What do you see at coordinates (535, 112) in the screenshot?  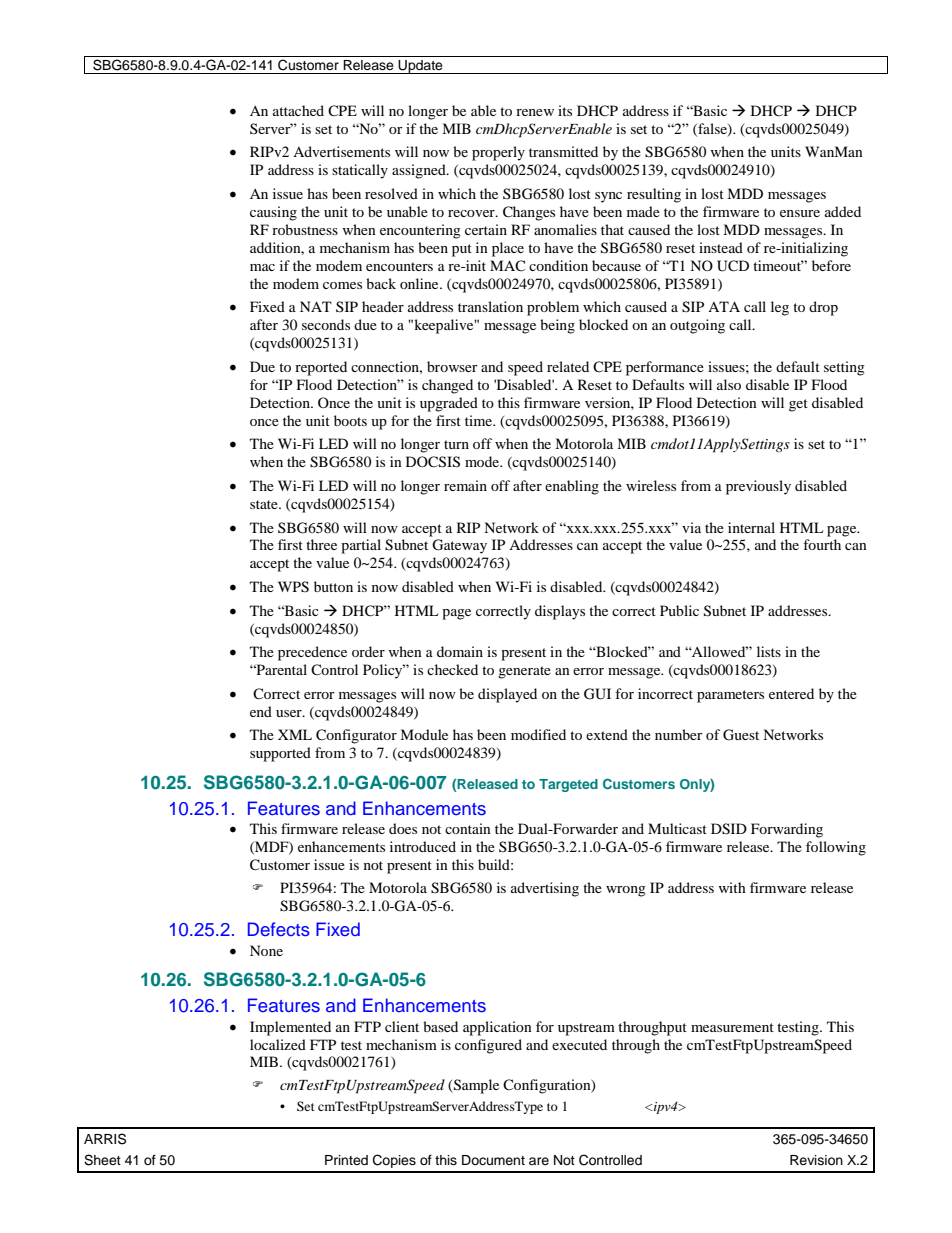 I see `renew` at bounding box center [535, 112].
